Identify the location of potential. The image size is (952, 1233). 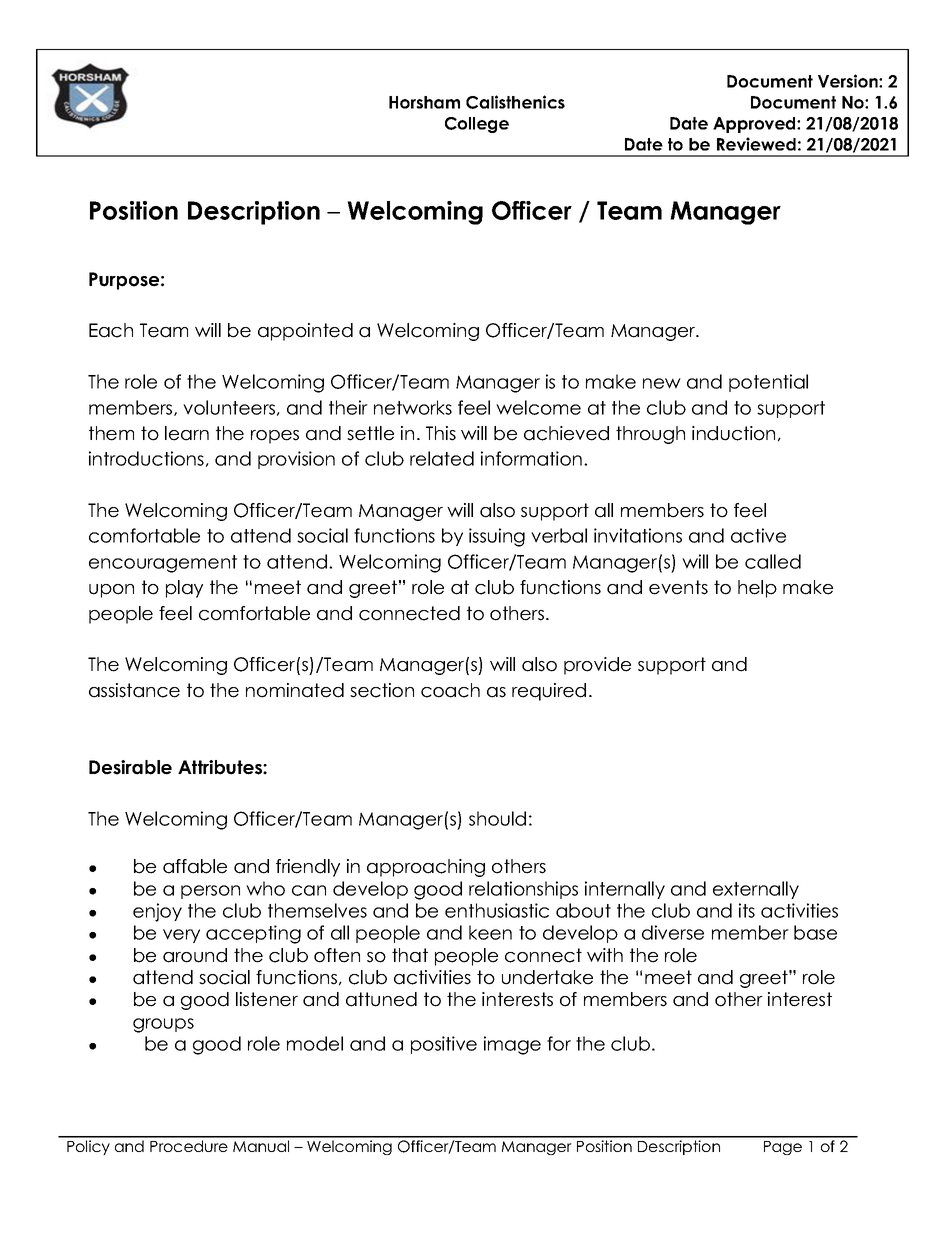
(768, 383).
